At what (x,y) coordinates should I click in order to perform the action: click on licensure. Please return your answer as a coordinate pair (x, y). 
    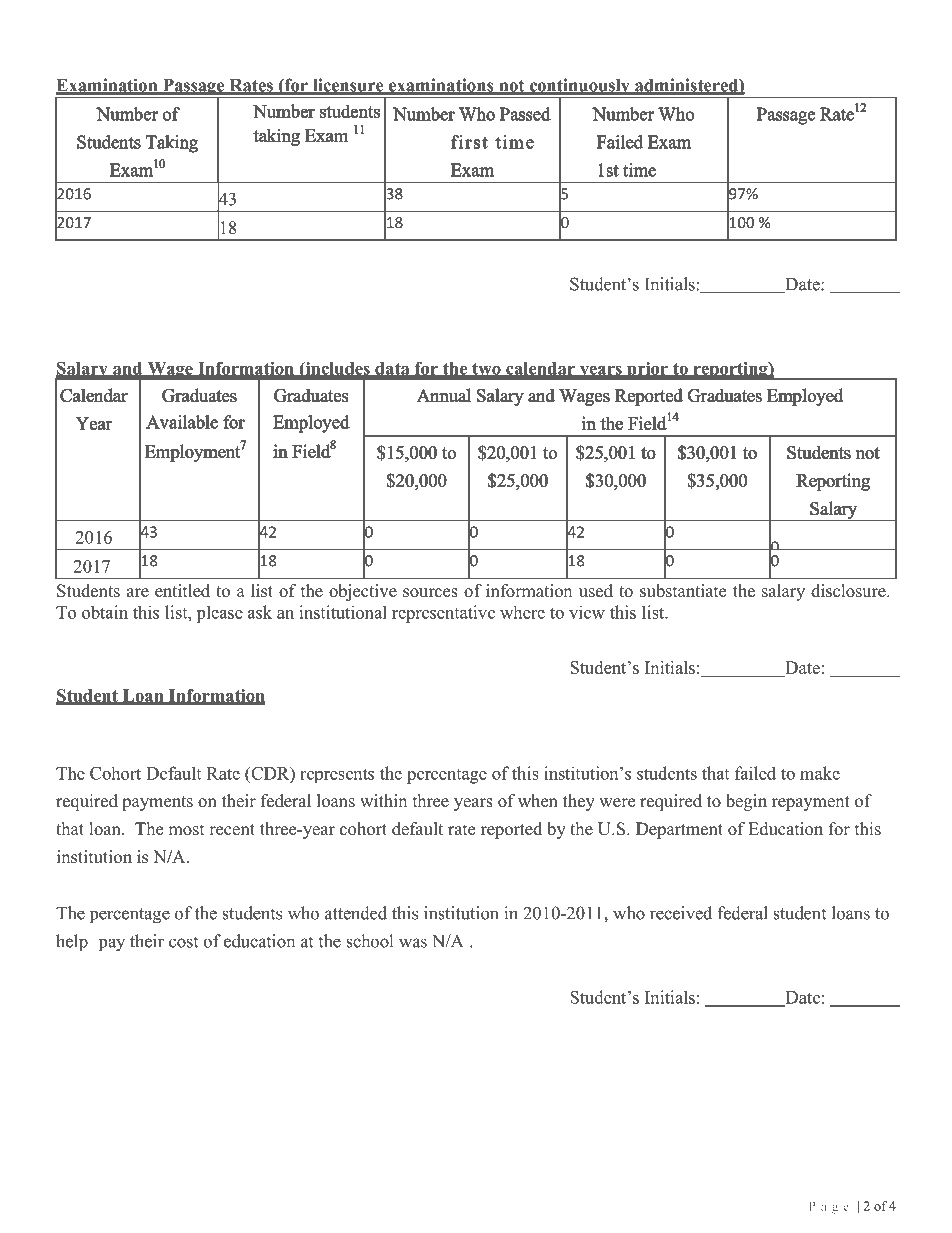
    Looking at the image, I should click on (348, 86).
